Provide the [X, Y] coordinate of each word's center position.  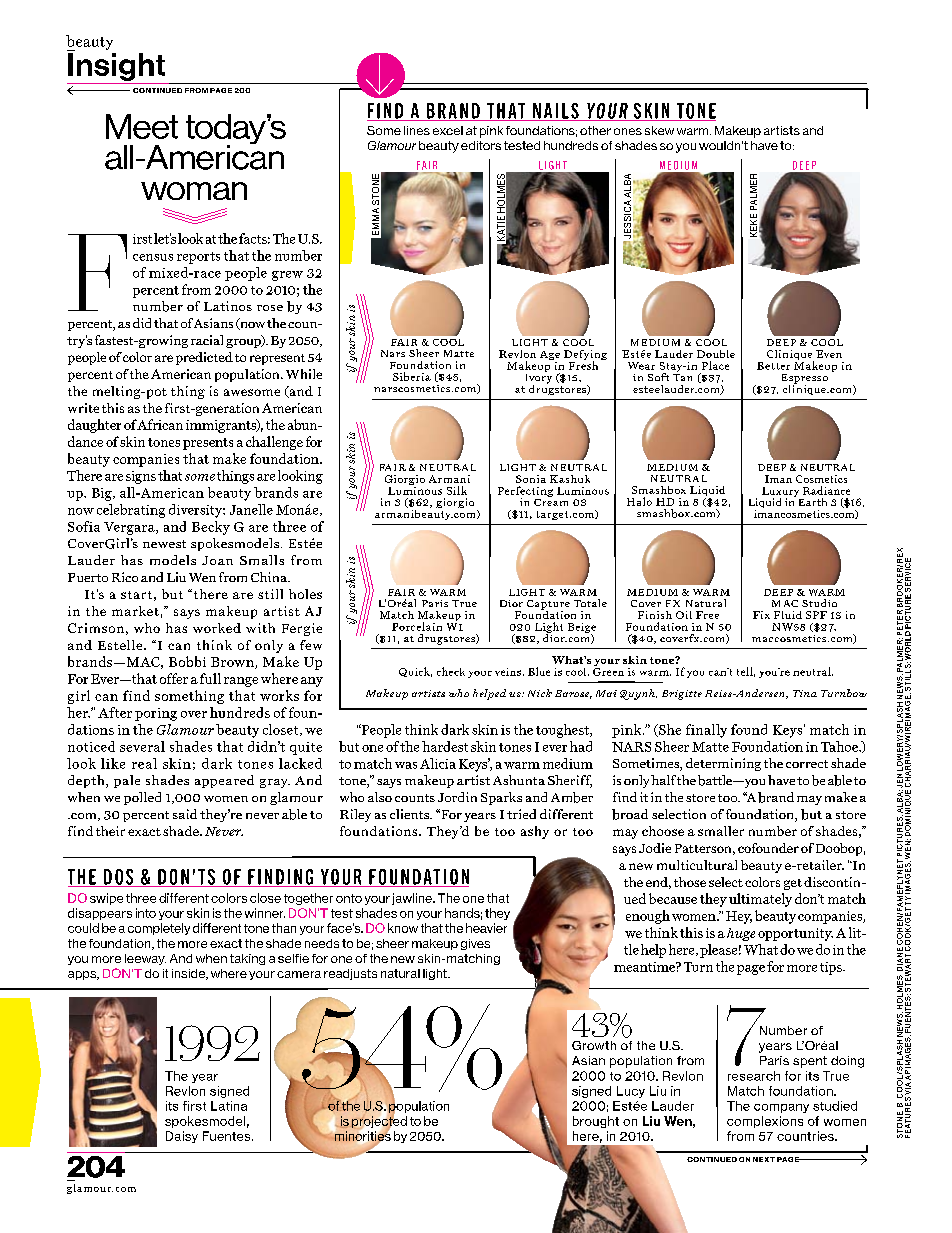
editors [481, 145]
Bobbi [187, 661]
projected [378, 1122]
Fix [761, 615]
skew [659, 130]
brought [596, 1122]
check [451, 671]
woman [194, 191]
